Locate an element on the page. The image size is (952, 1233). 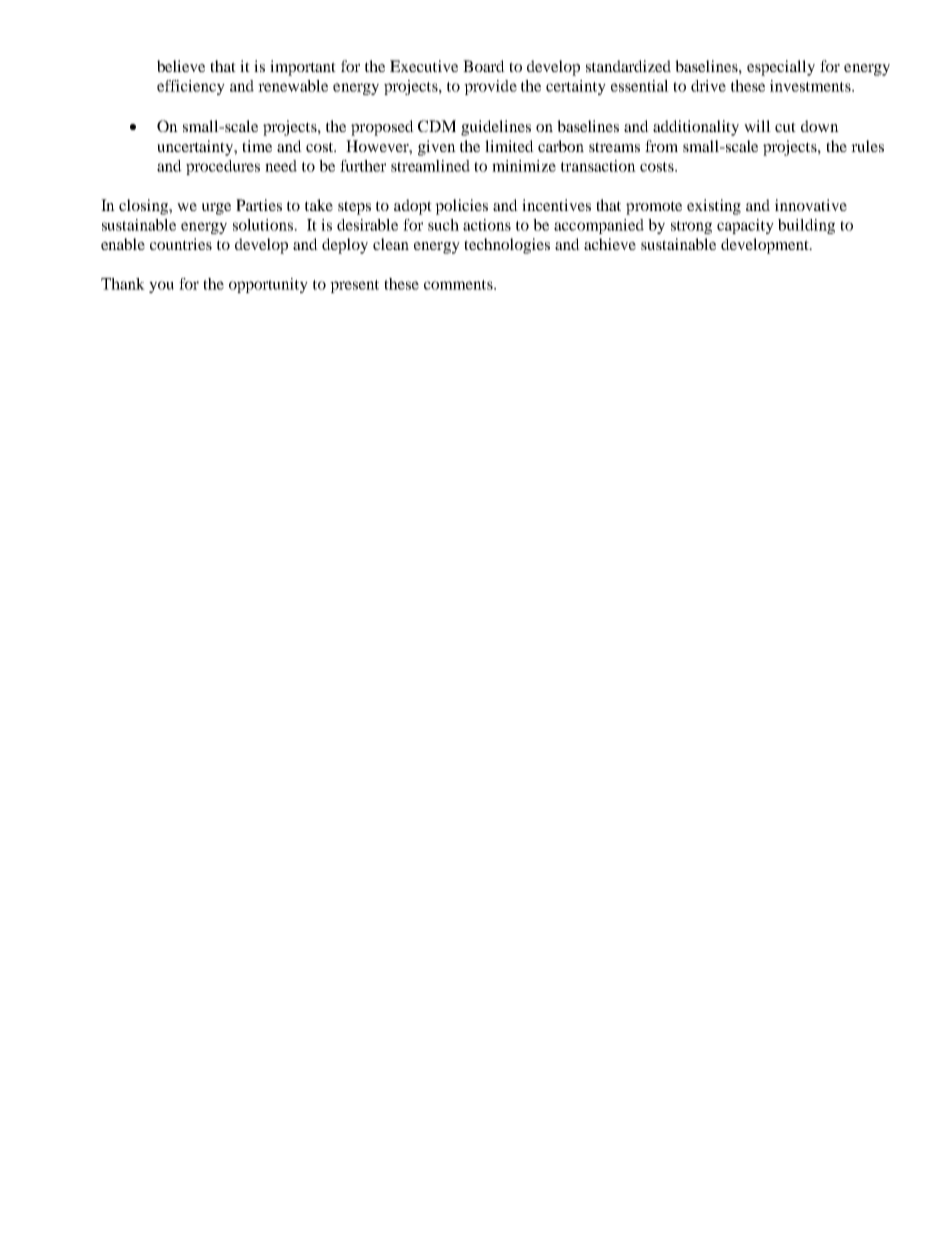
policies is located at coordinates (461, 207).
